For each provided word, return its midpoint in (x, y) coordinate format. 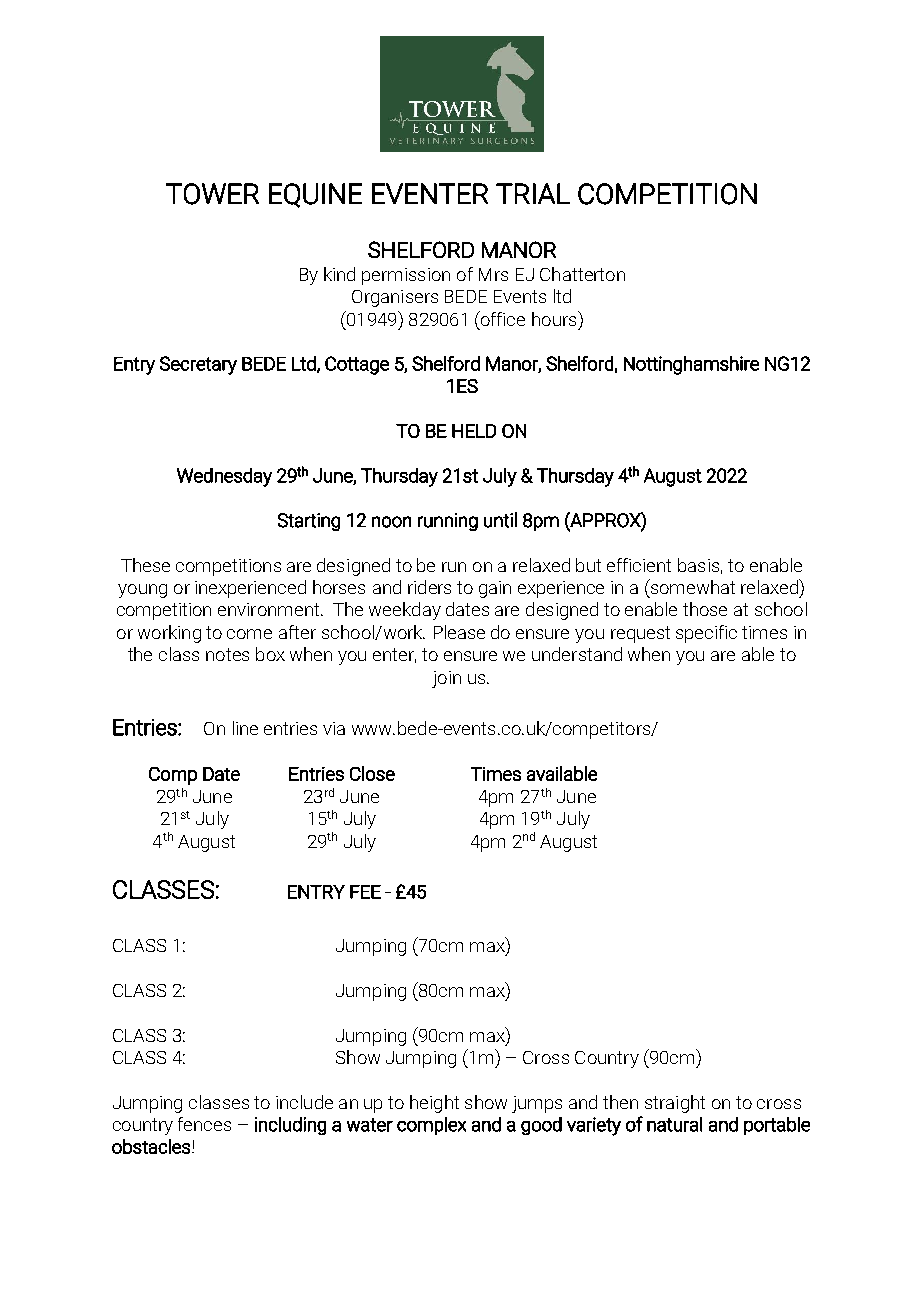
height (434, 1104)
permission (406, 276)
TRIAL (533, 193)
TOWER (212, 194)
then (620, 1102)
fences (204, 1124)
